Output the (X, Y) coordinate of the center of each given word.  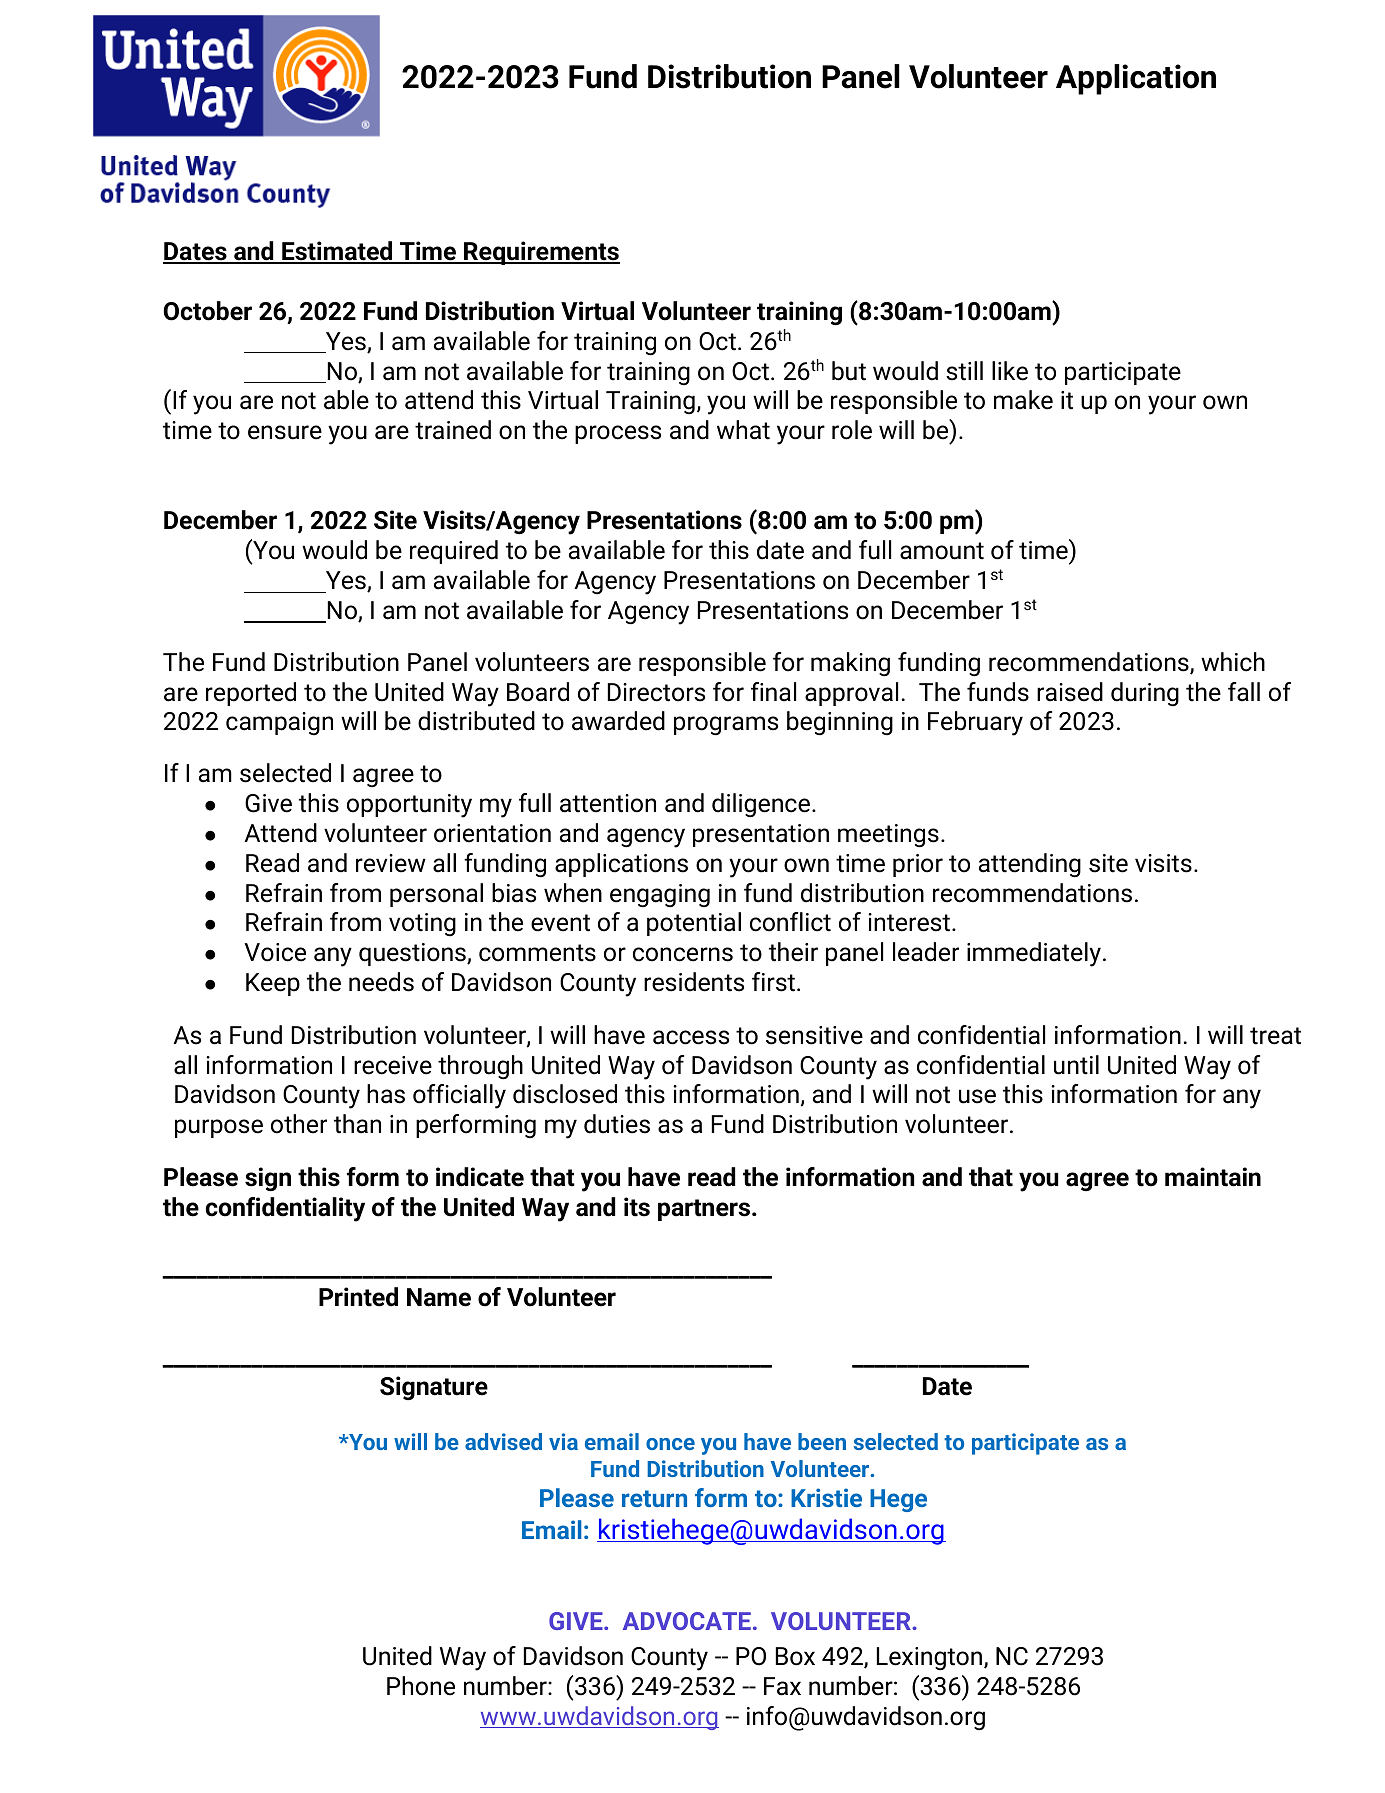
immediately (1034, 954)
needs (381, 982)
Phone (421, 1686)
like (1010, 371)
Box (795, 1656)
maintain (1213, 1177)
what (743, 430)
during (1145, 694)
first (773, 982)
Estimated (337, 252)
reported (251, 694)
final (773, 692)
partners (704, 1210)
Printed (358, 1297)
